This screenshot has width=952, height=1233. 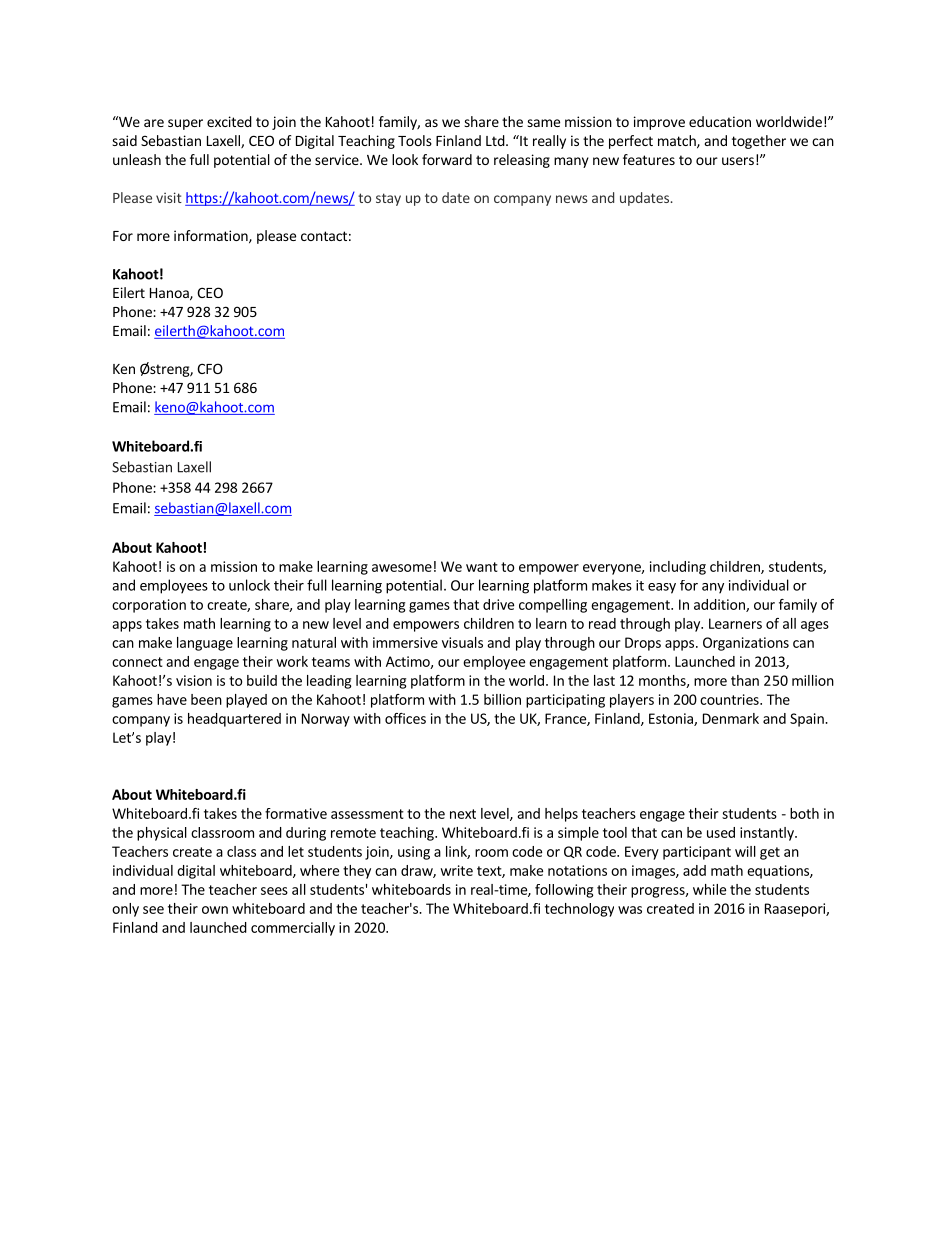 What do you see at coordinates (249, 585) in the screenshot?
I see `unlock` at bounding box center [249, 585].
